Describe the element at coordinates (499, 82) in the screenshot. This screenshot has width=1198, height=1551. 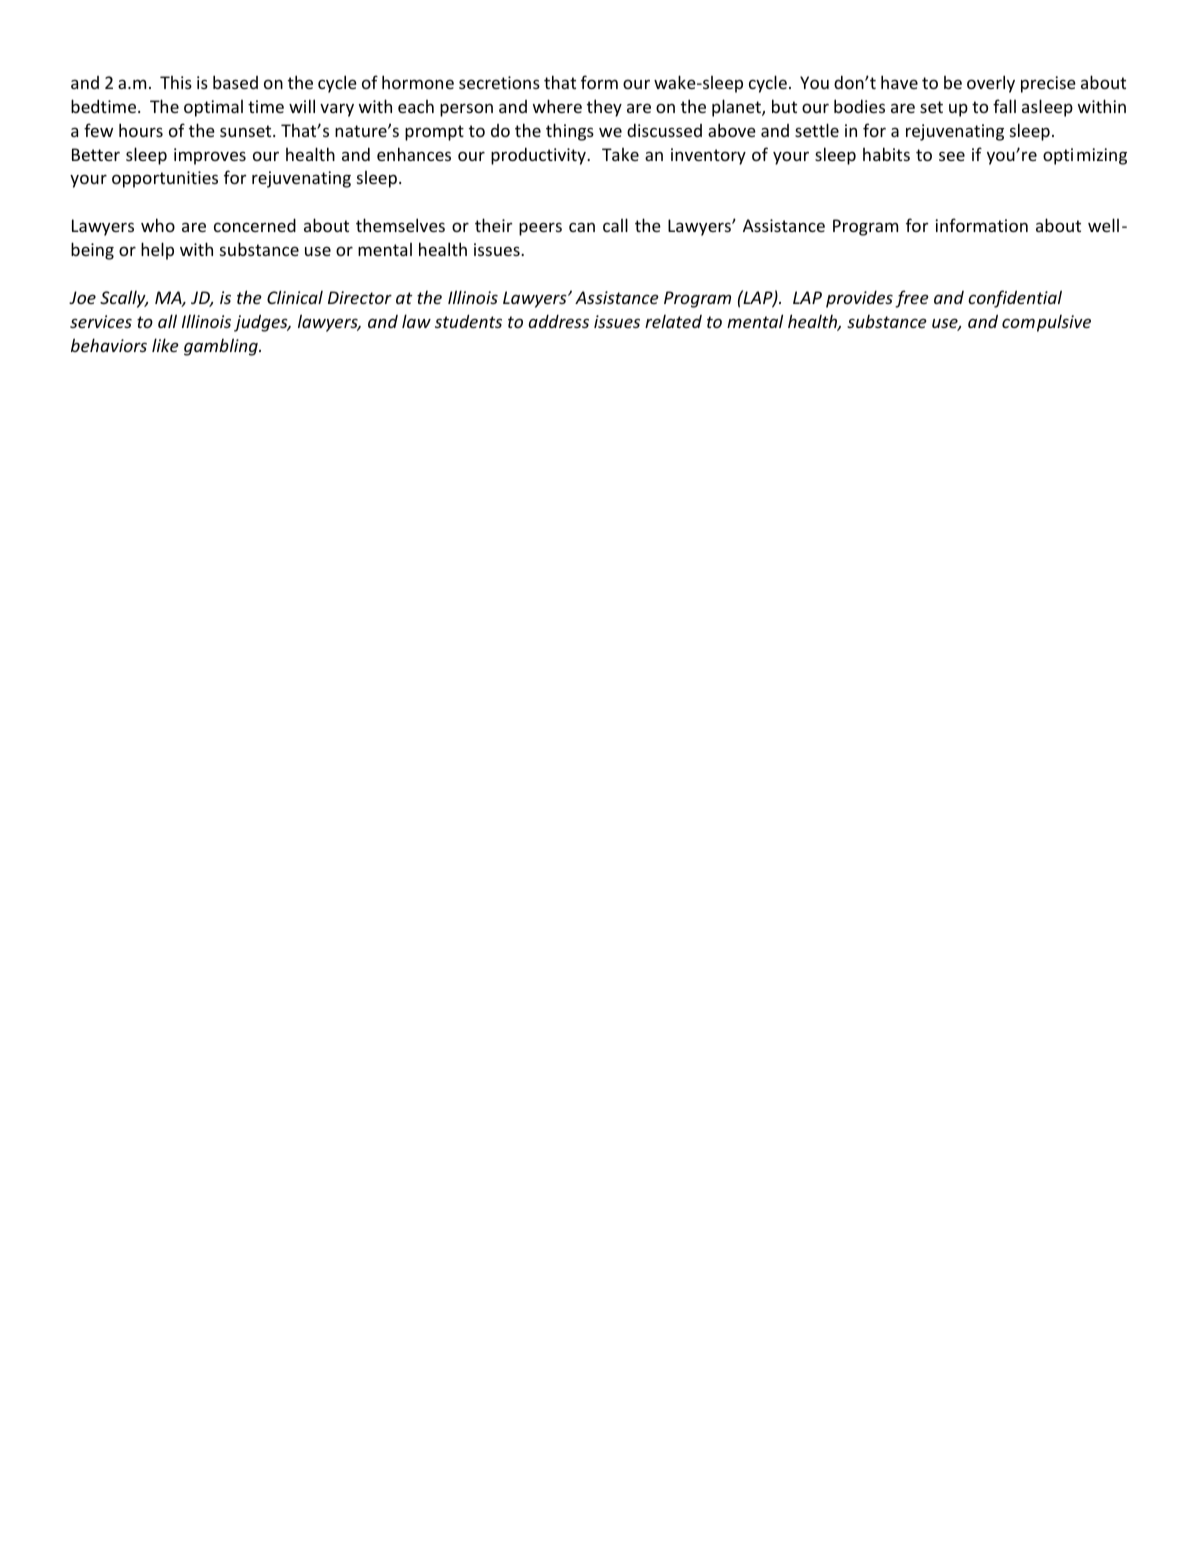
I see `secretions` at that location.
